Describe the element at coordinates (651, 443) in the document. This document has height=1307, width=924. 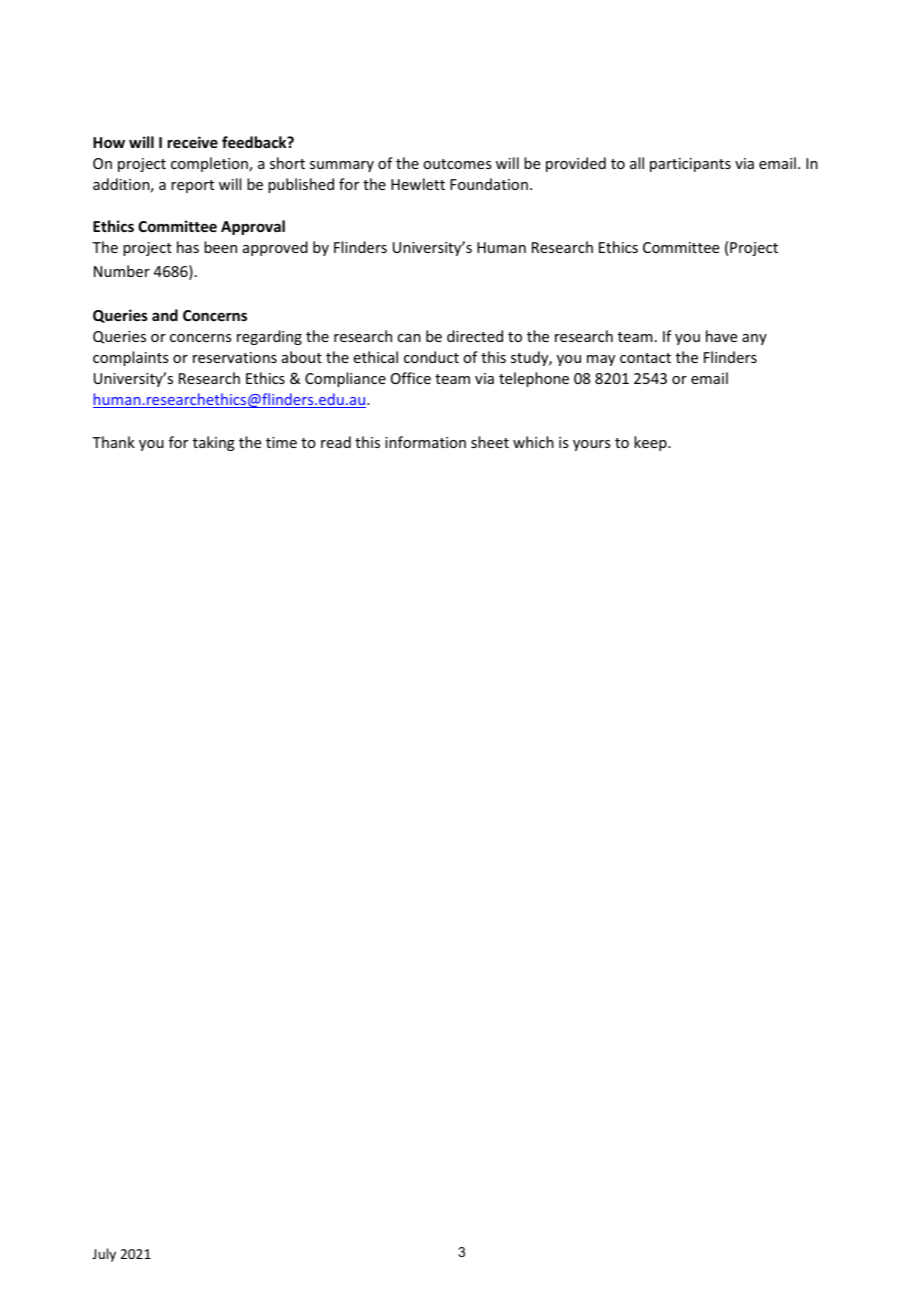
I see `keep` at that location.
